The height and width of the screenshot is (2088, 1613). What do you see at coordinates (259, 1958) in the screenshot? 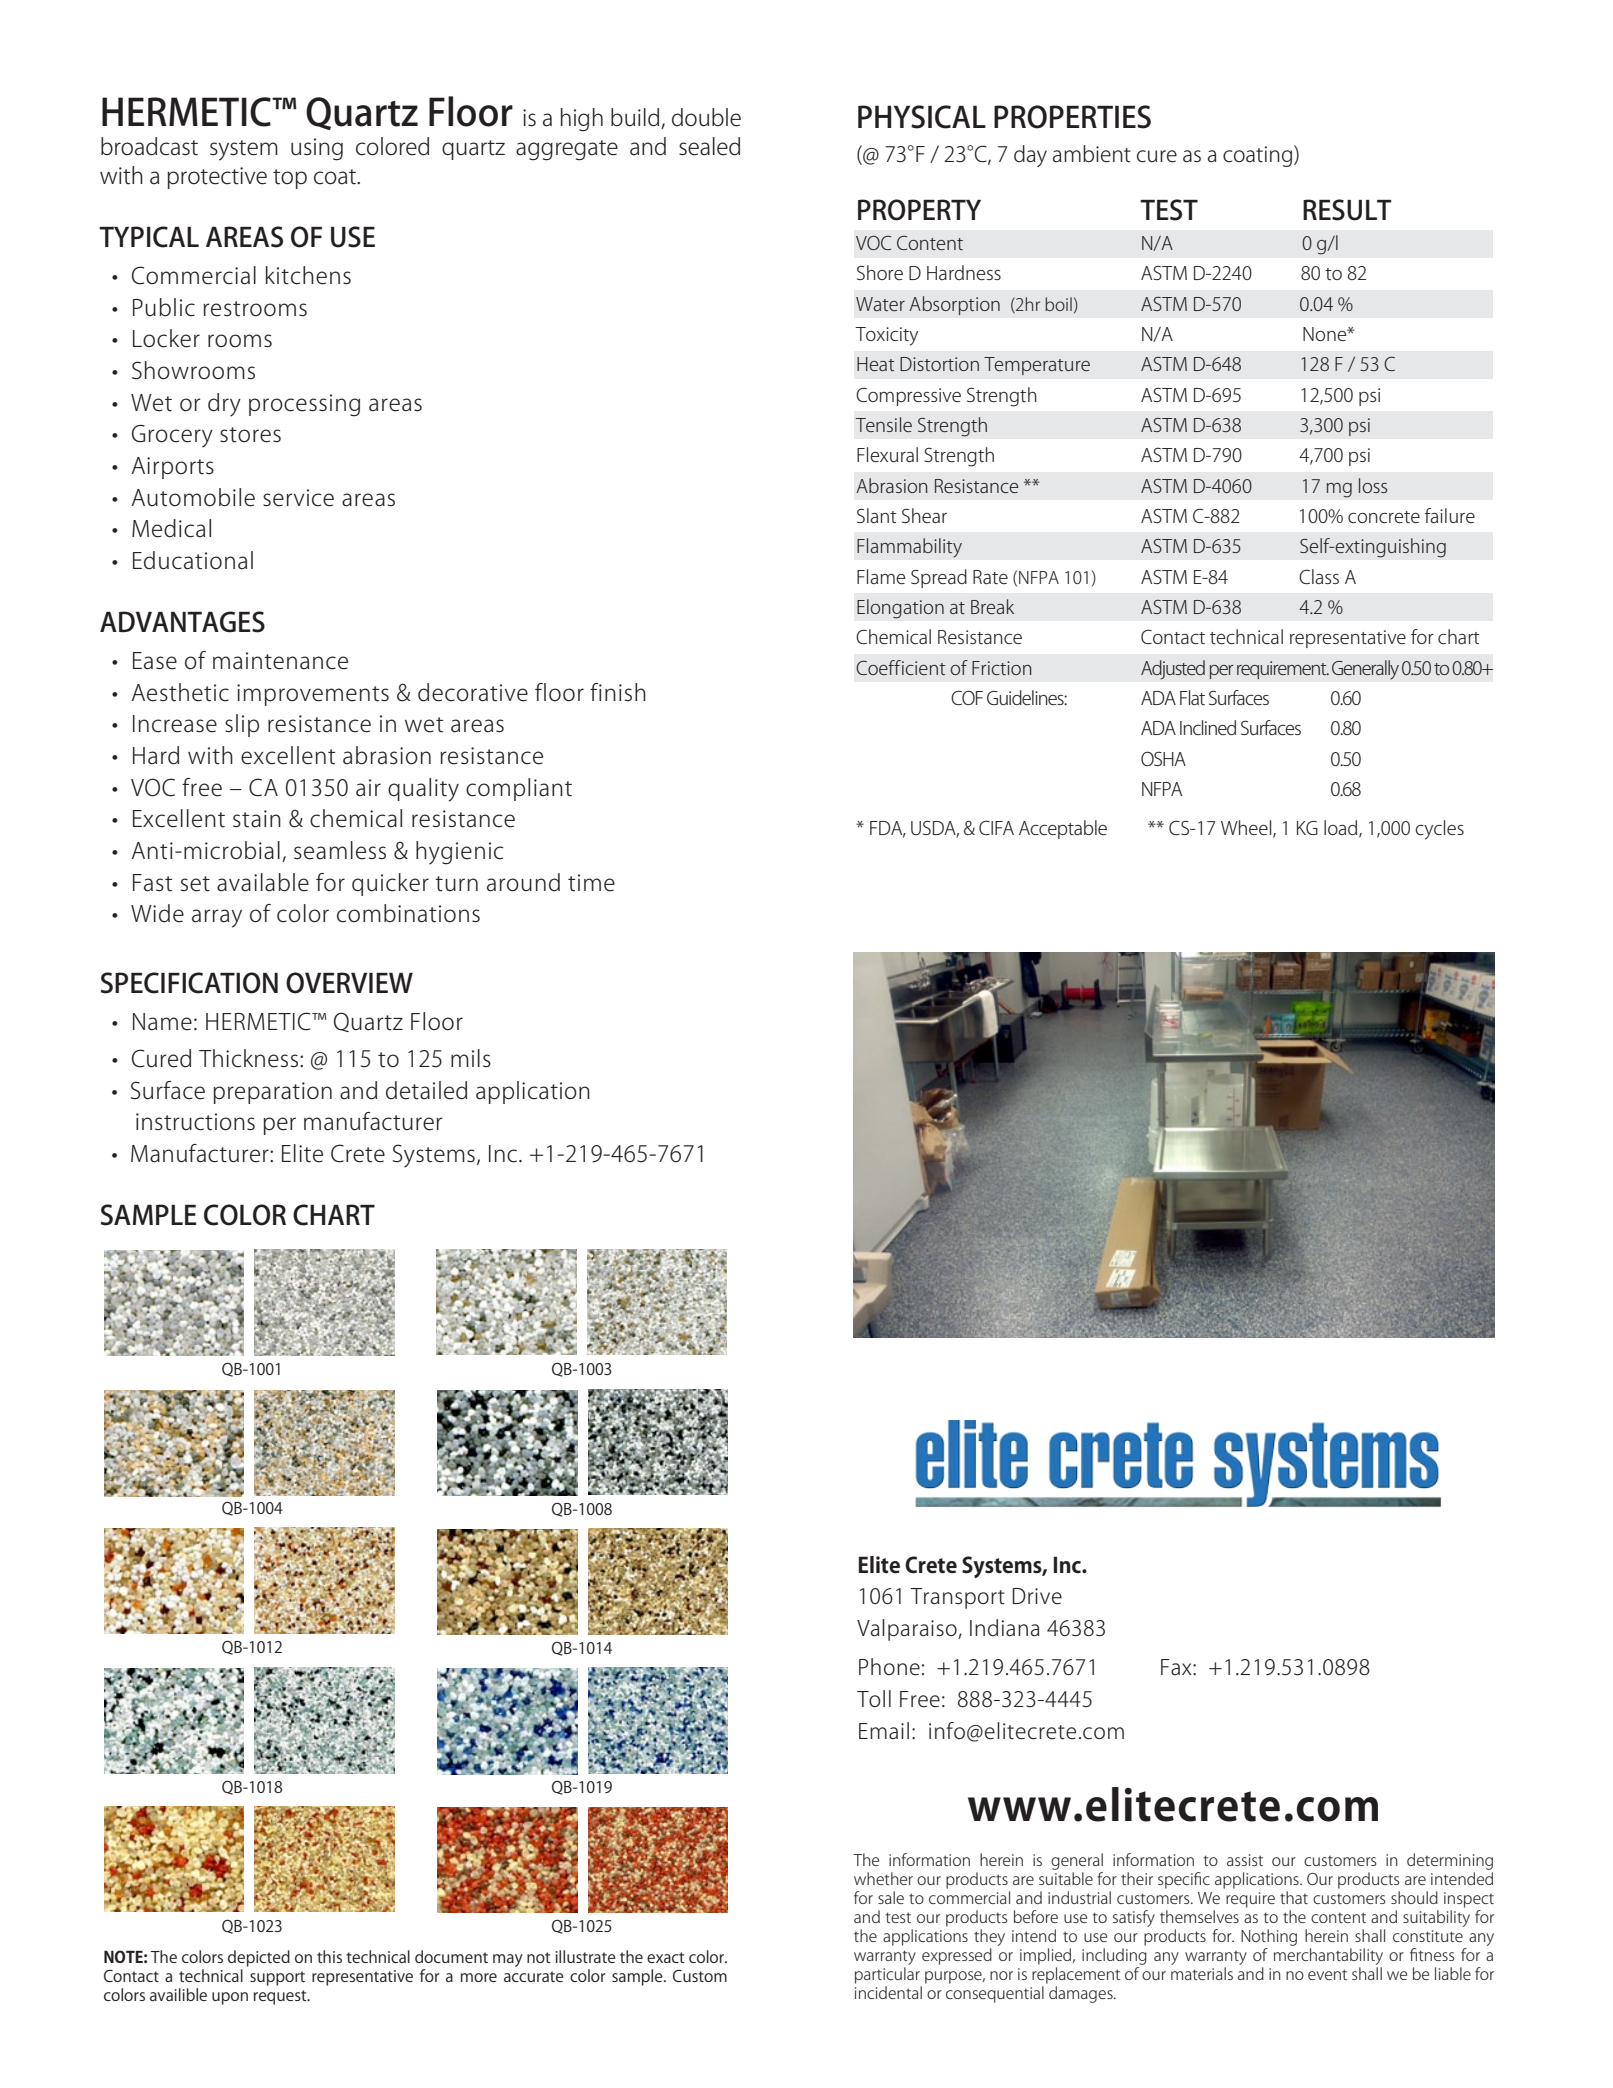
I see `depicted` at bounding box center [259, 1958].
